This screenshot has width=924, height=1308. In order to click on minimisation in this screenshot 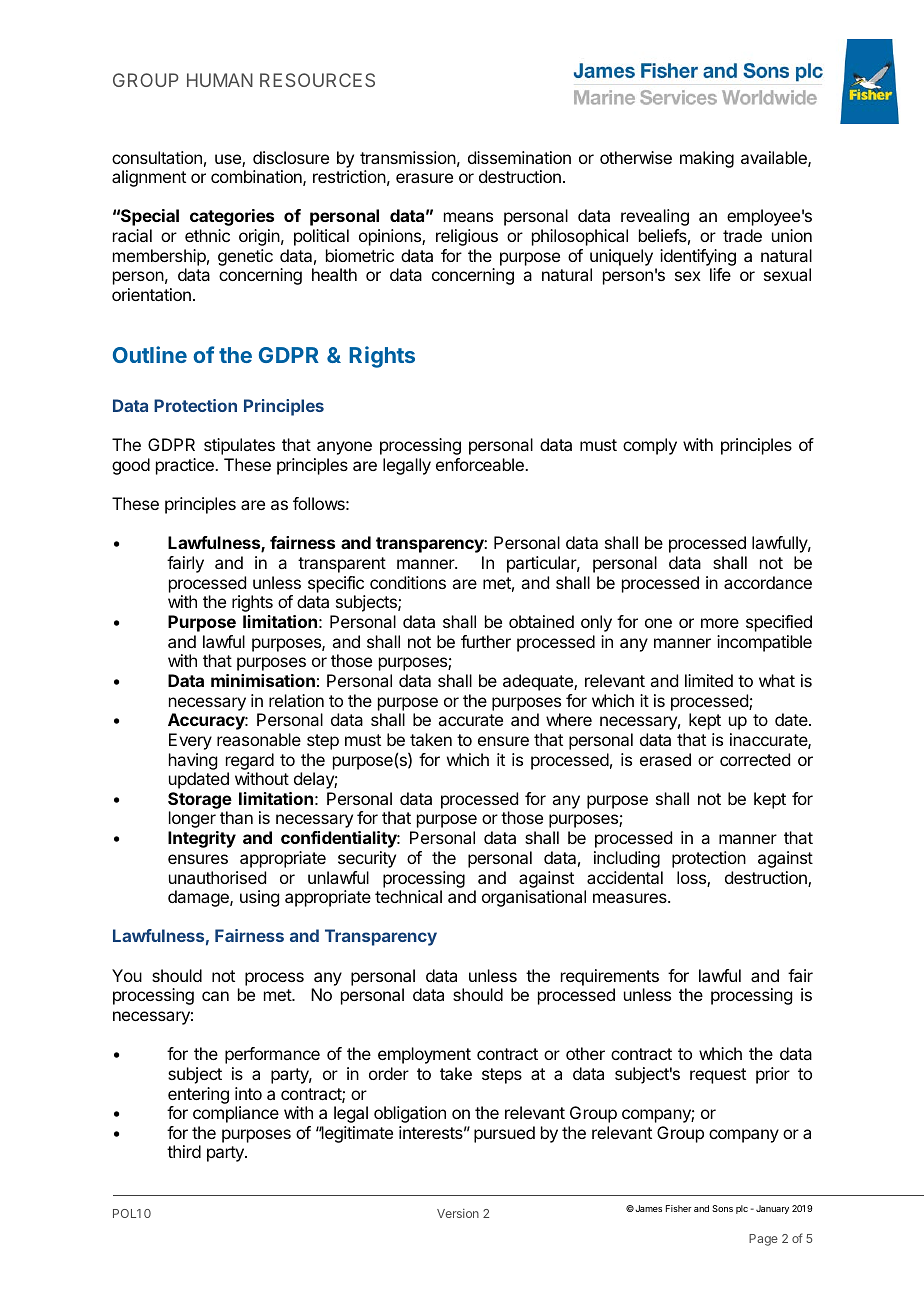, I will do `click(263, 680)`.
